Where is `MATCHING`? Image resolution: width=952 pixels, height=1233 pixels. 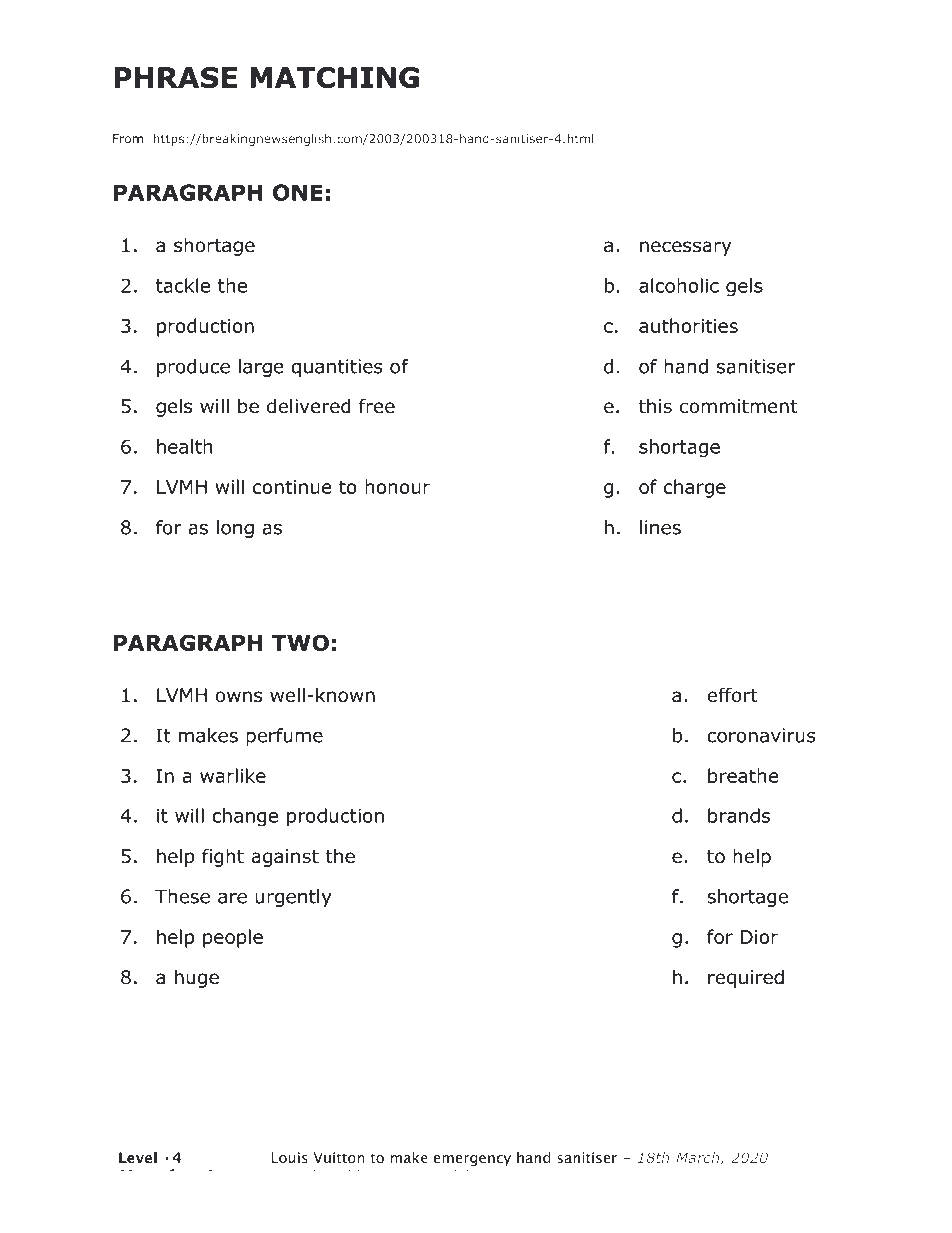
MATCHING is located at coordinates (334, 77).
